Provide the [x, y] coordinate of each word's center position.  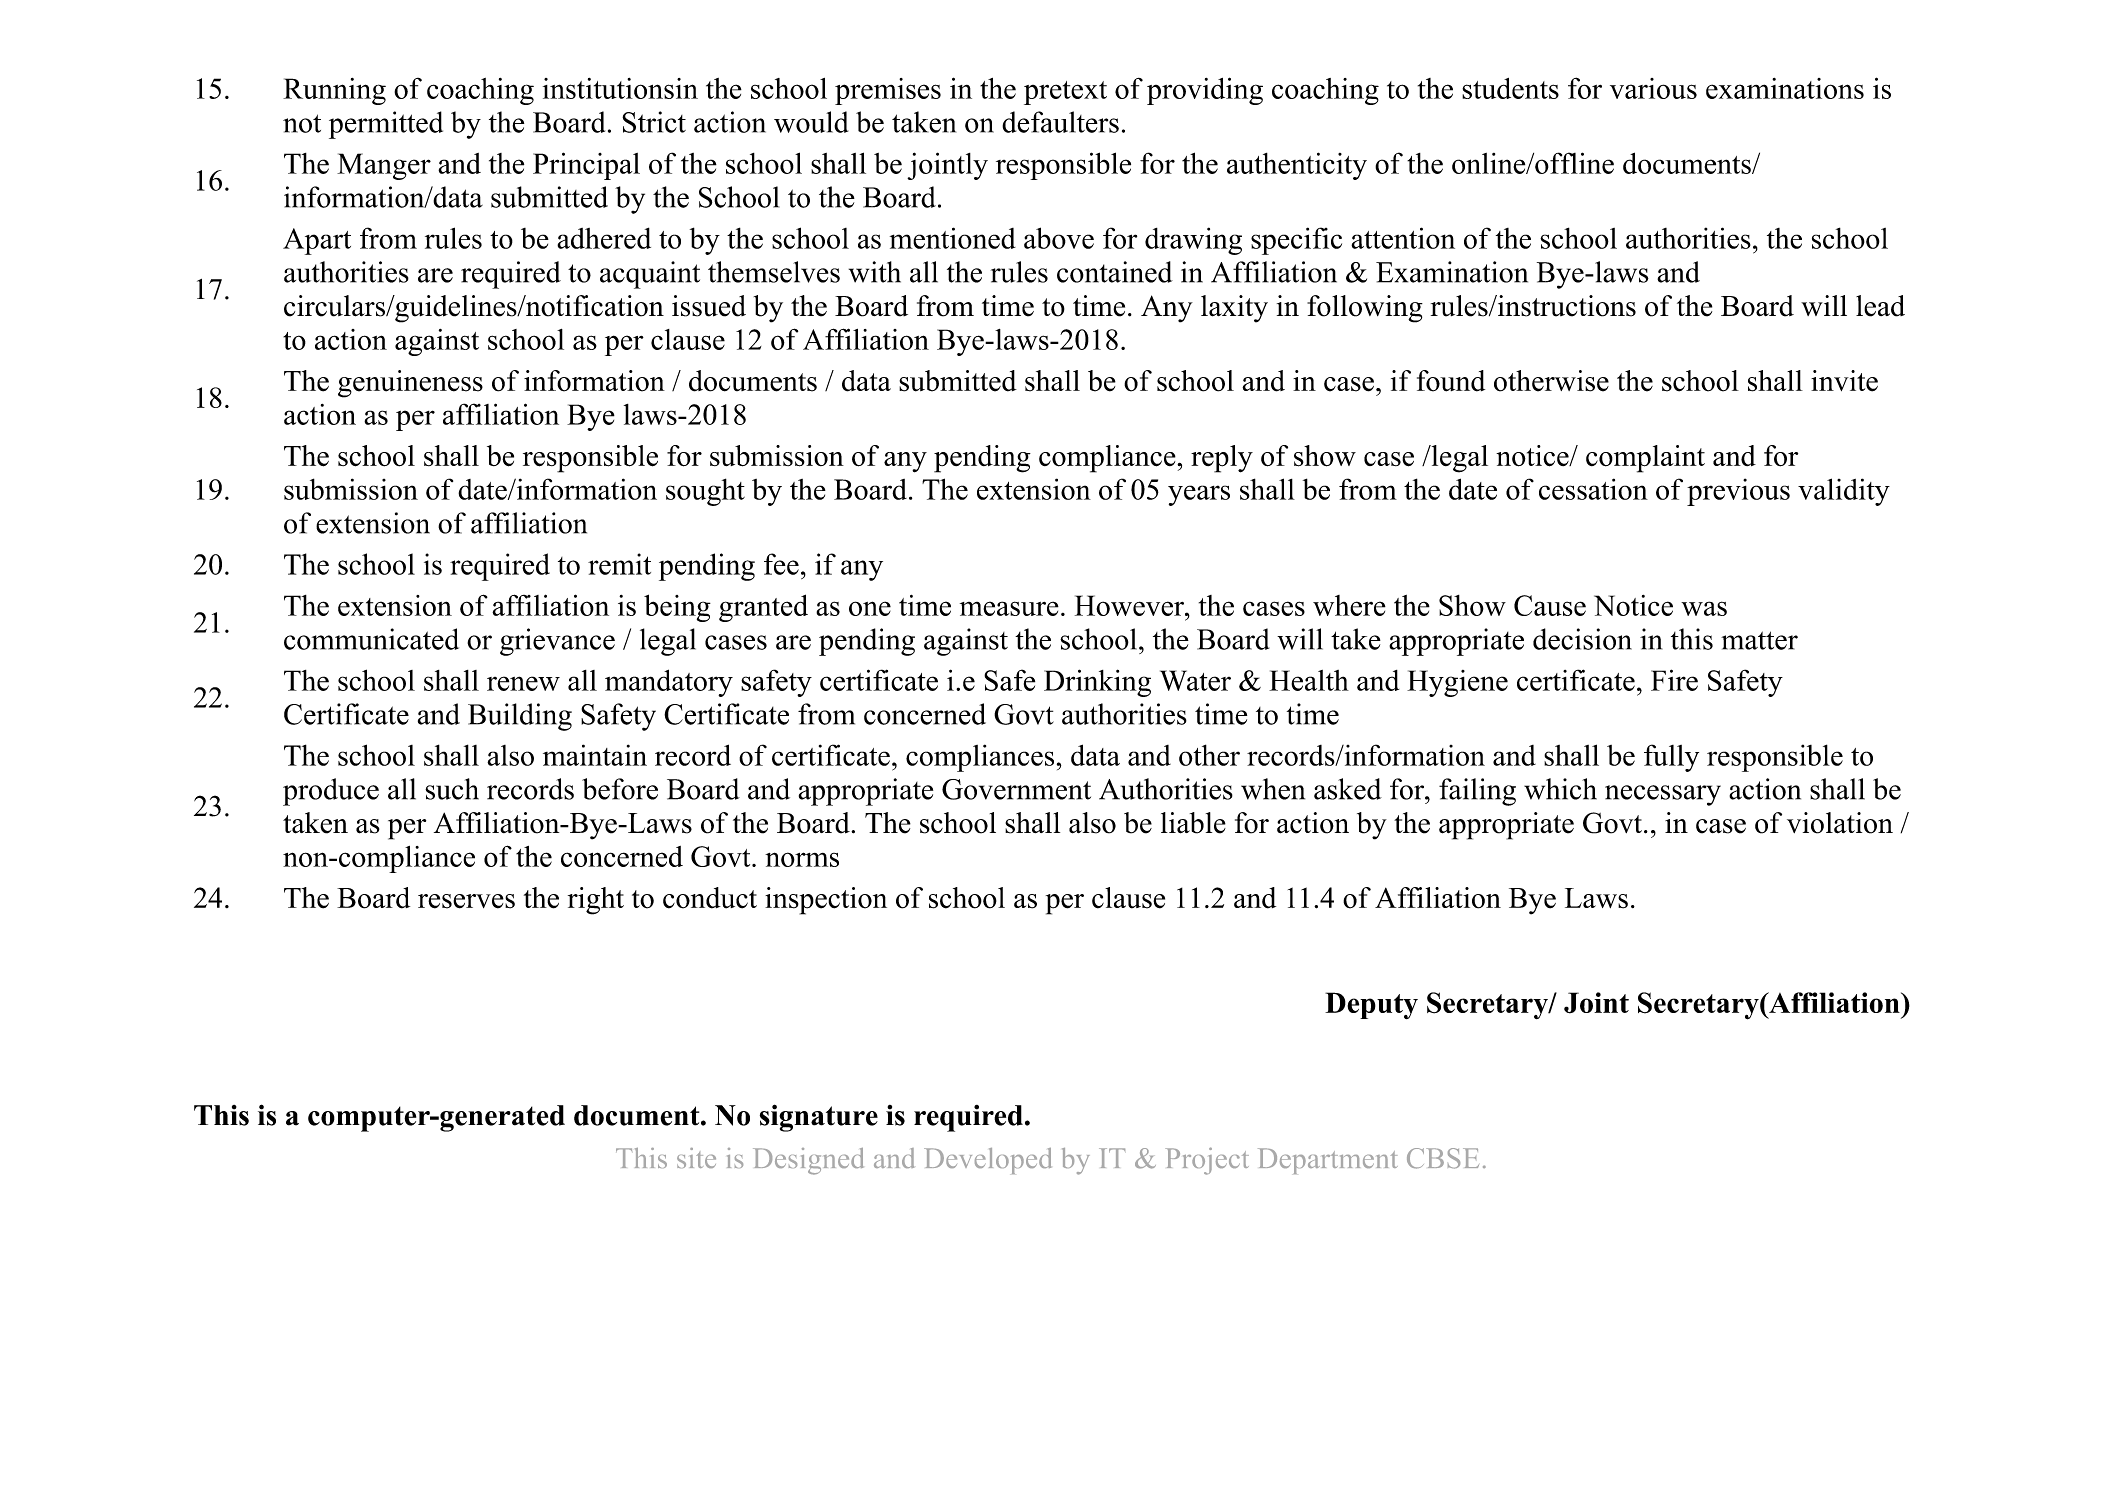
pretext [1065, 93]
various [1653, 88]
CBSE [1443, 1158]
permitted [386, 125]
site [696, 1158]
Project [1207, 1161]
